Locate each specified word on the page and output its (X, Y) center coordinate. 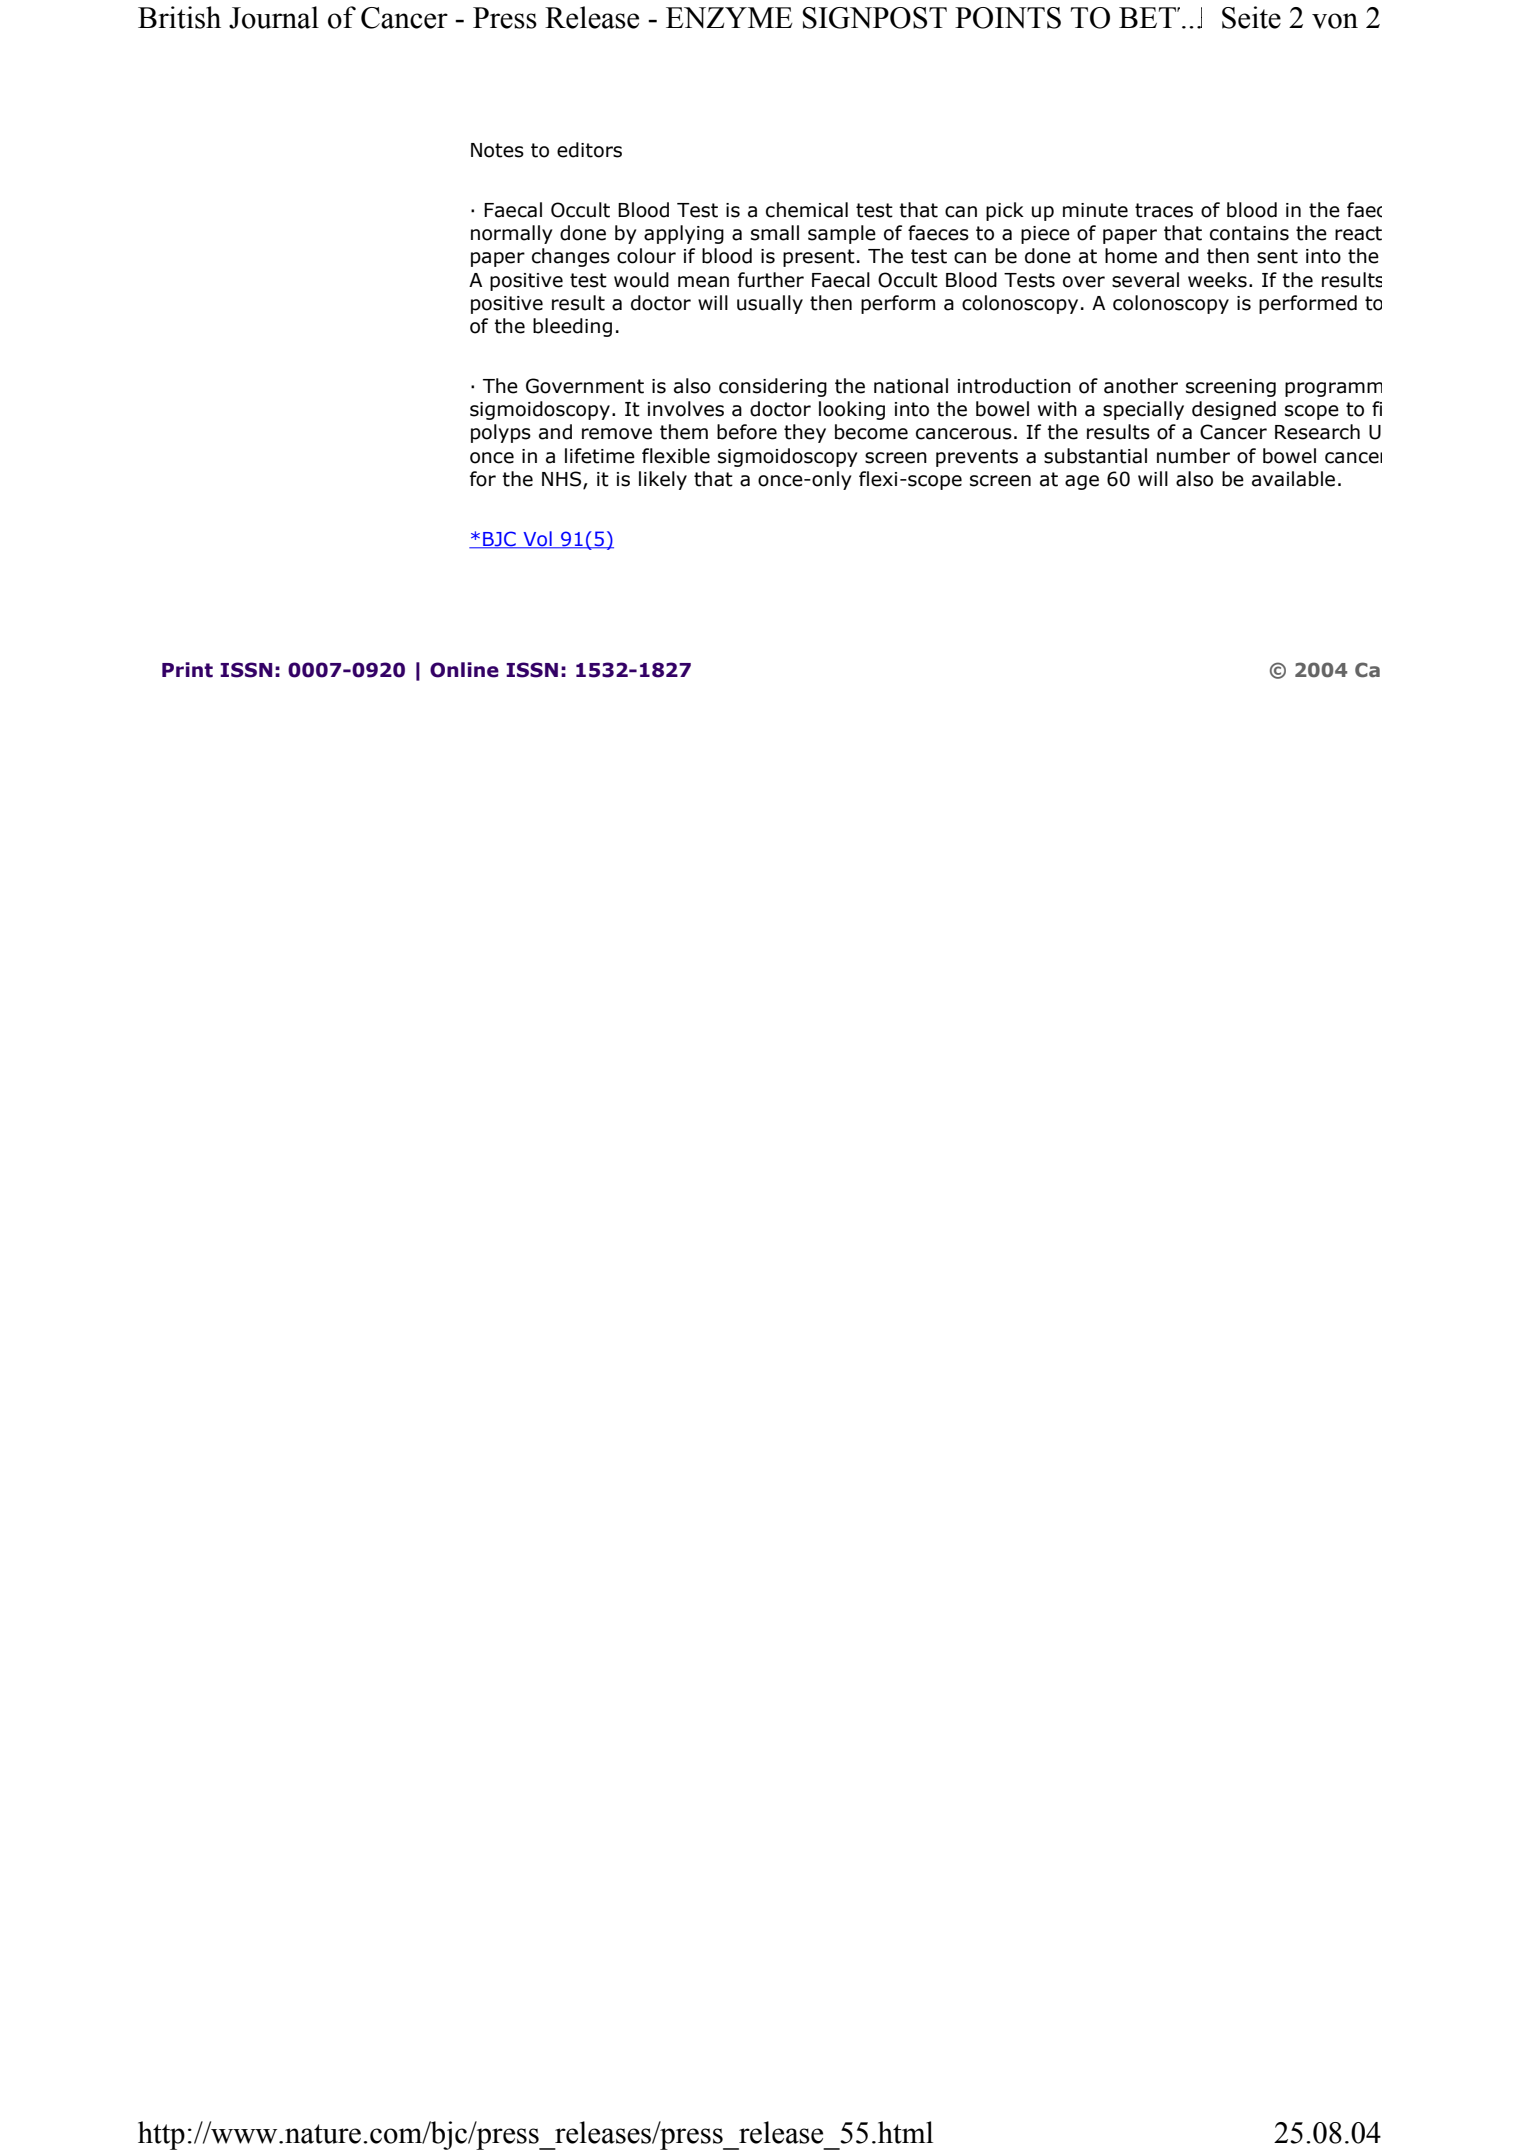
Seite (1251, 17)
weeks (1217, 280)
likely (663, 480)
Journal (274, 17)
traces (1164, 210)
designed (1234, 410)
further (771, 280)
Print (187, 670)
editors (589, 150)
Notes (497, 150)
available (1293, 479)
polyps (501, 433)
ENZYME (729, 17)
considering (773, 387)
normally (512, 234)
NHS (563, 480)
